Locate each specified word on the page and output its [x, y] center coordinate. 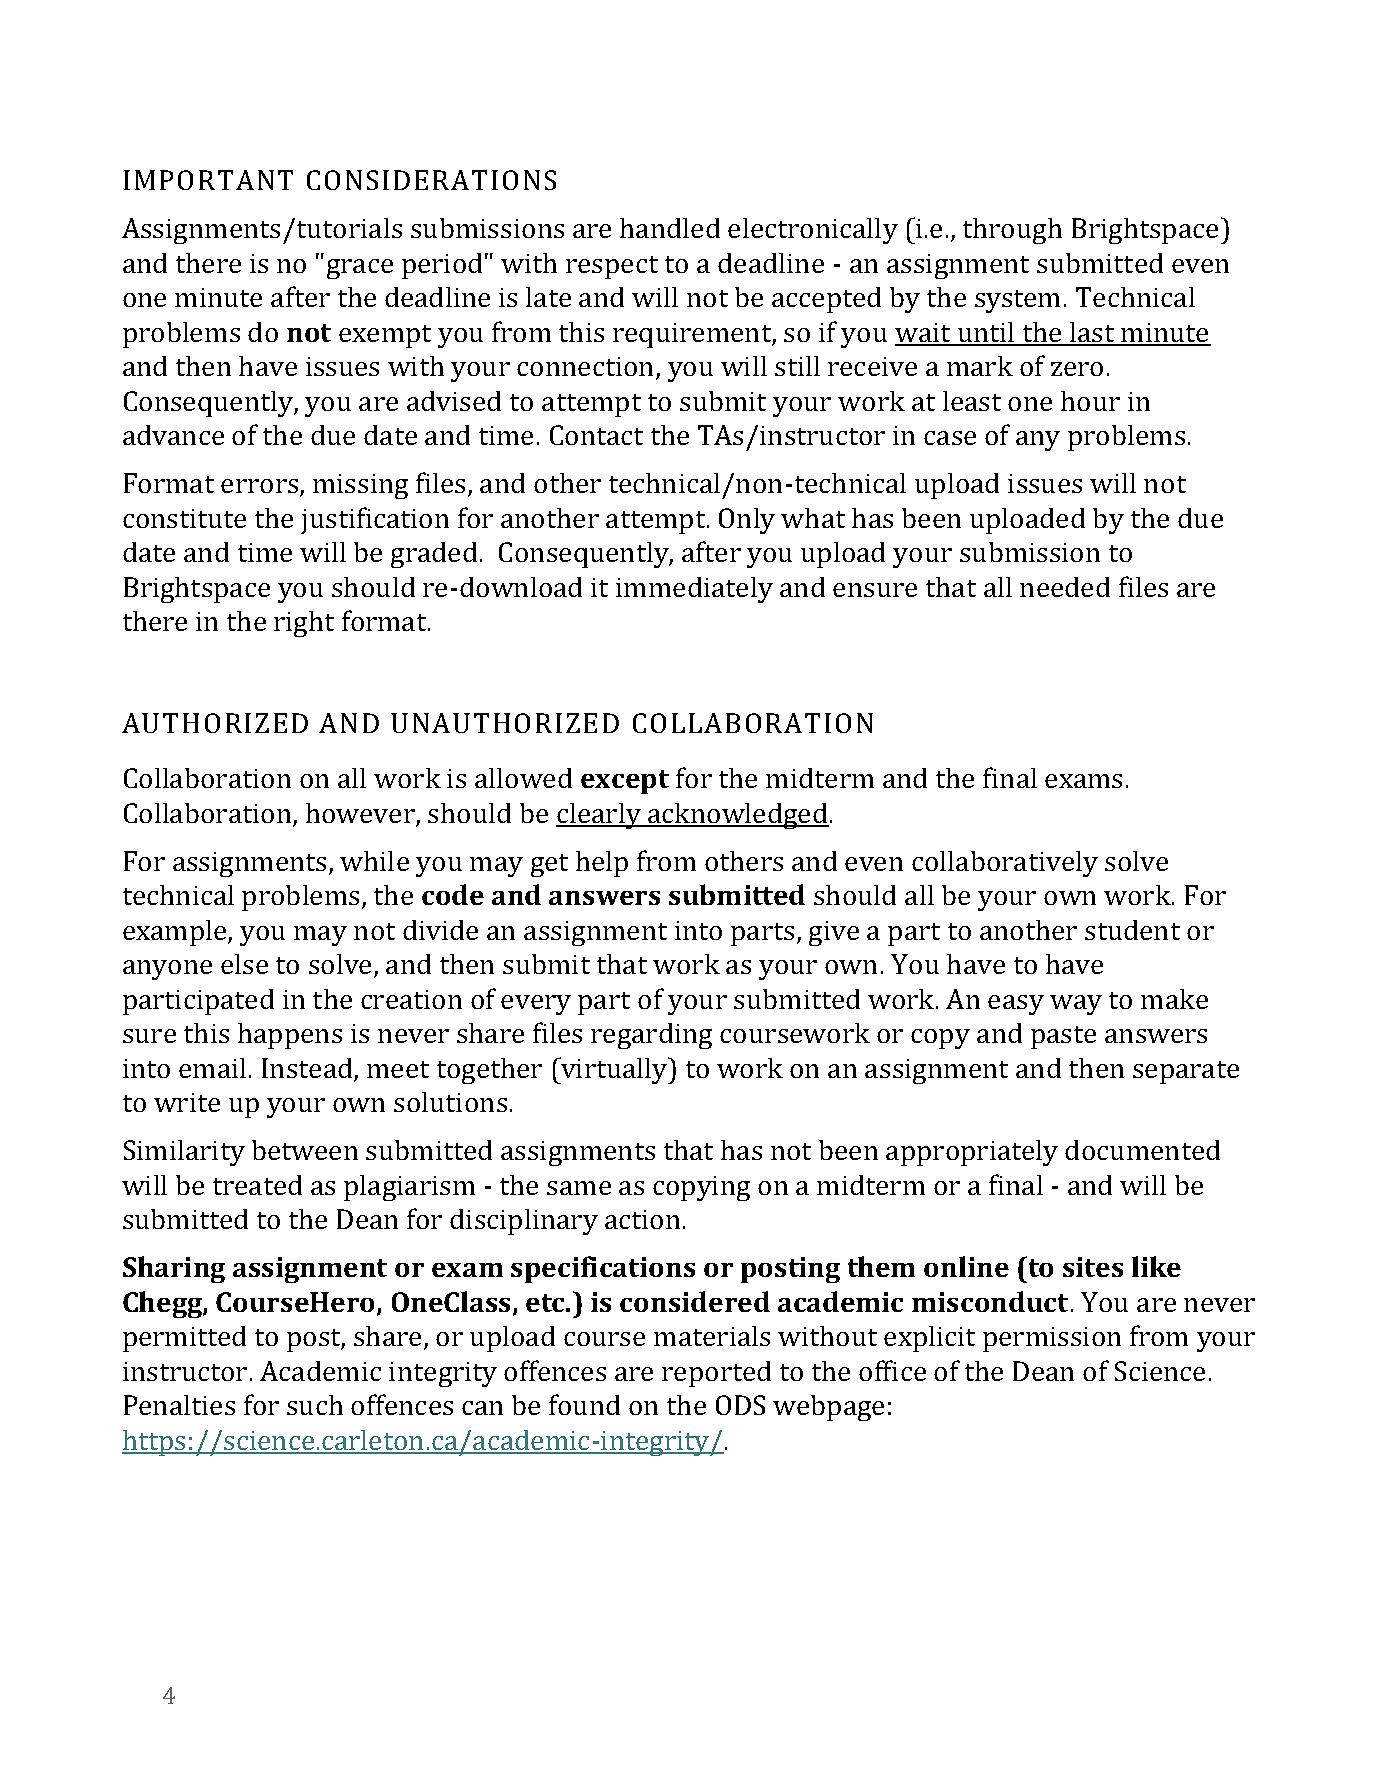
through [1012, 231]
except [625, 782]
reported [716, 1374]
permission [1052, 1339]
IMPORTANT [208, 180]
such [315, 1405]
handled [670, 228]
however [361, 814]
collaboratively [1005, 864]
